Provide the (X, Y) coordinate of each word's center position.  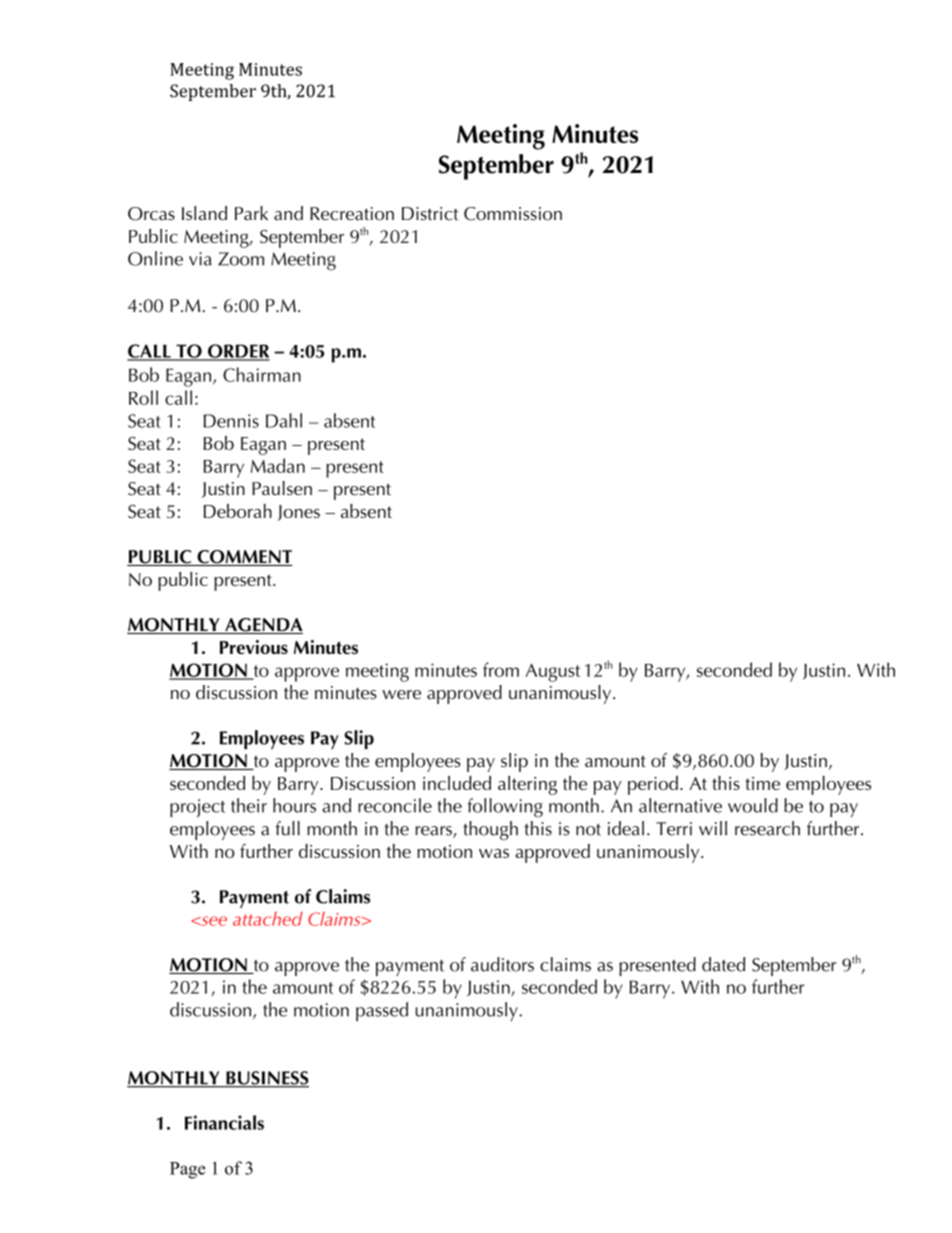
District (430, 214)
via (200, 259)
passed (382, 1011)
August (553, 672)
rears (435, 832)
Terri (674, 829)
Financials (224, 1122)
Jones (298, 513)
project (197, 808)
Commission (513, 214)
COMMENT (244, 558)
